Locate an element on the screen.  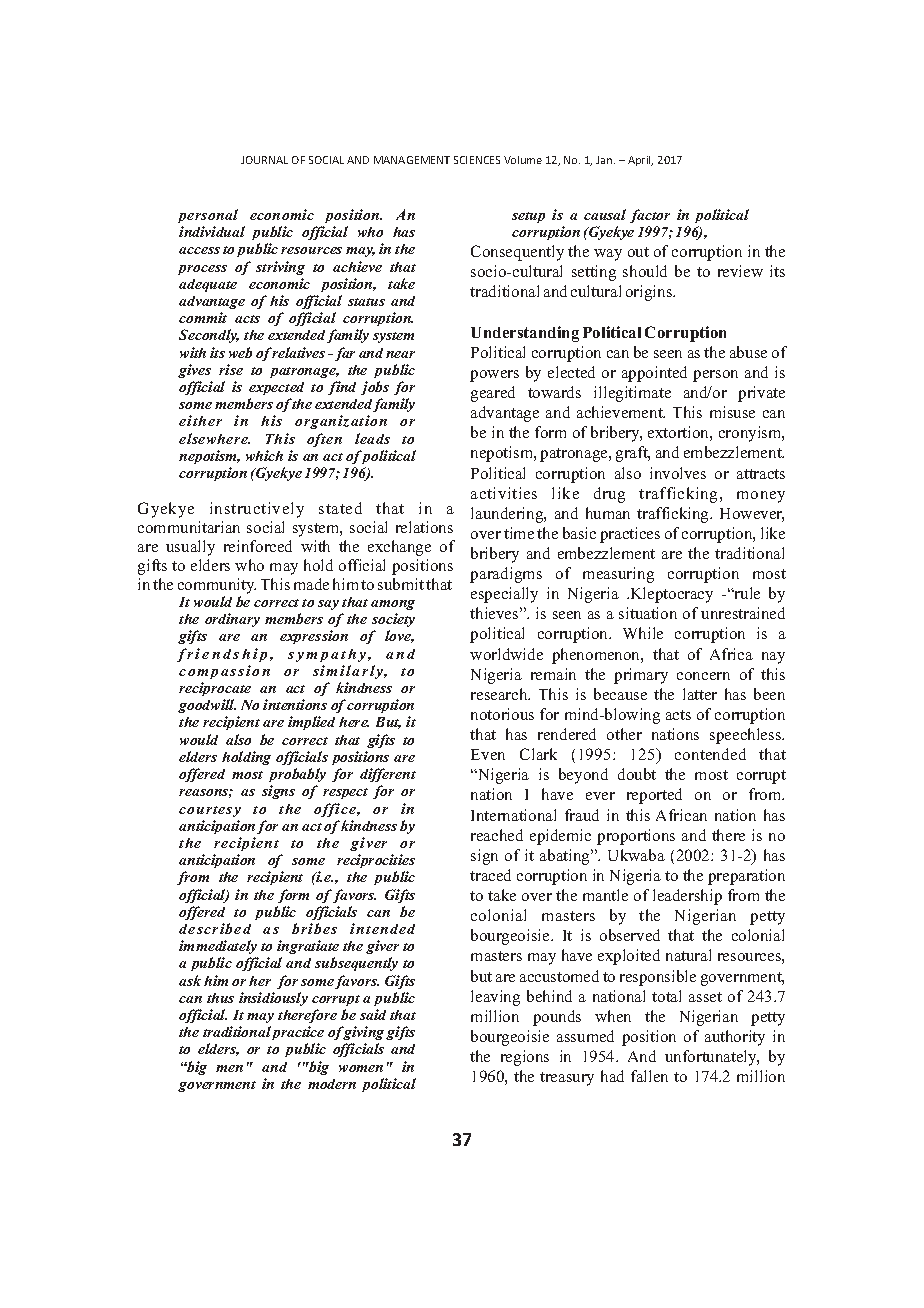
SCIENCES is located at coordinates (477, 160).
